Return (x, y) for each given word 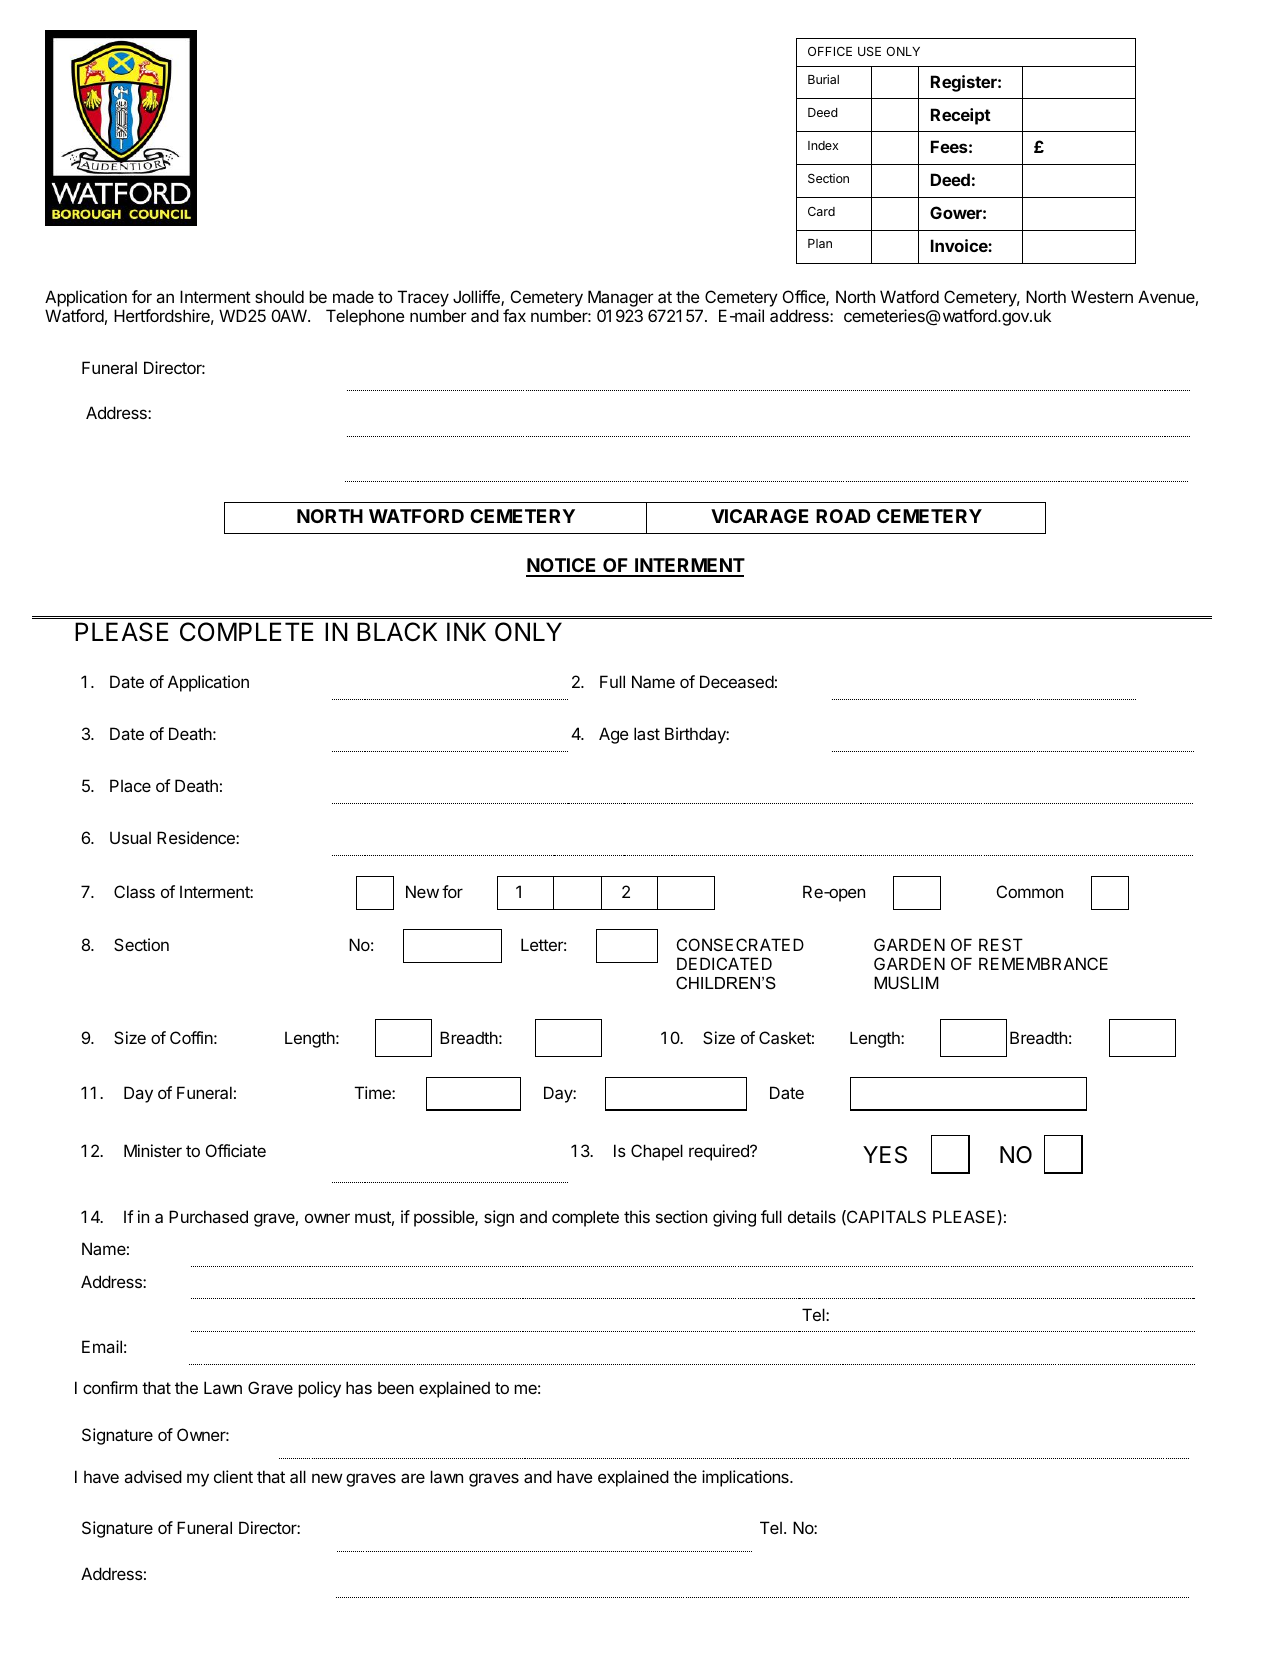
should (279, 296)
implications (746, 1478)
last (647, 733)
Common (1030, 891)
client (233, 1476)
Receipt (961, 116)
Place (130, 785)
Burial (823, 79)
